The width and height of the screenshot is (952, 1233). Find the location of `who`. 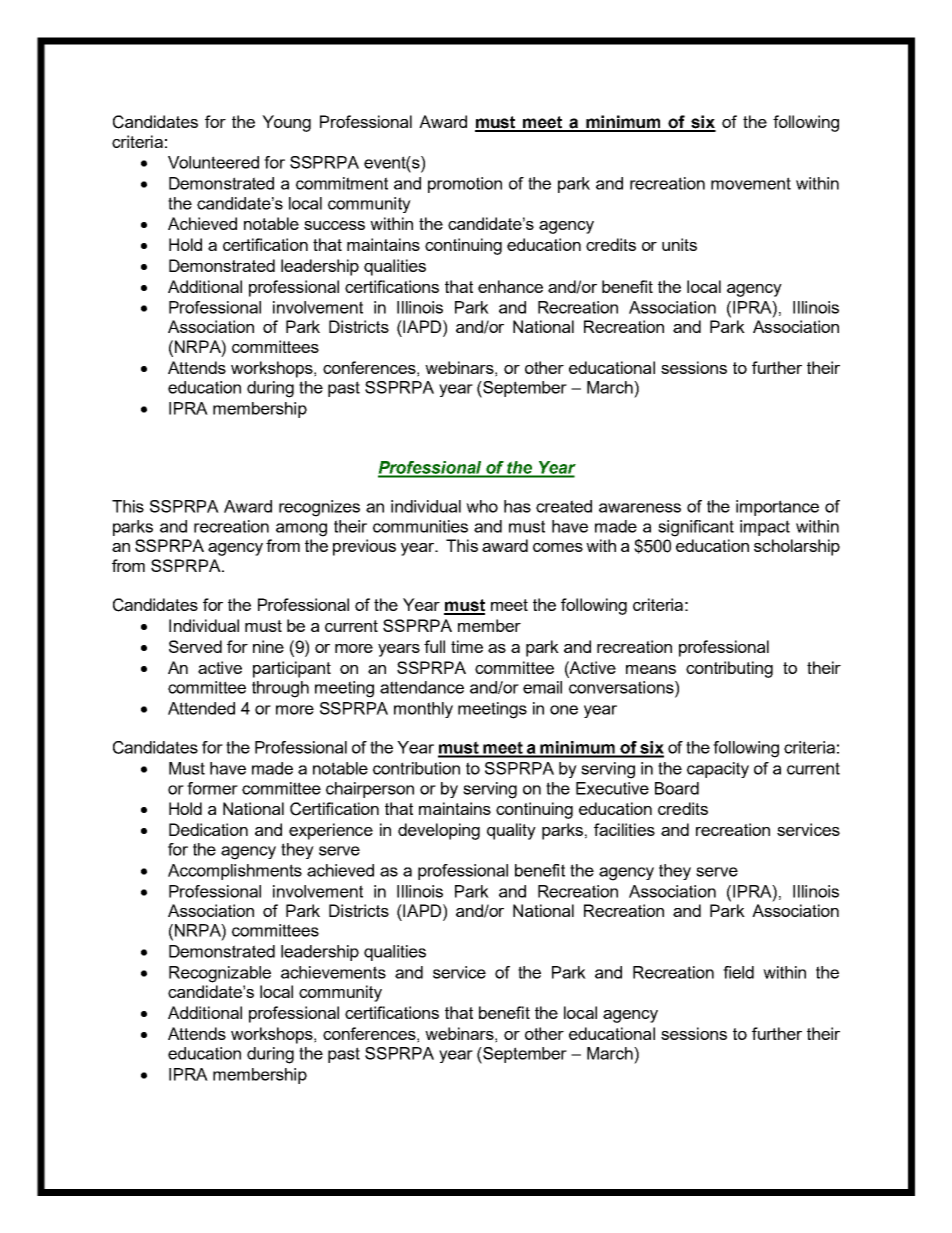

who is located at coordinates (482, 506).
